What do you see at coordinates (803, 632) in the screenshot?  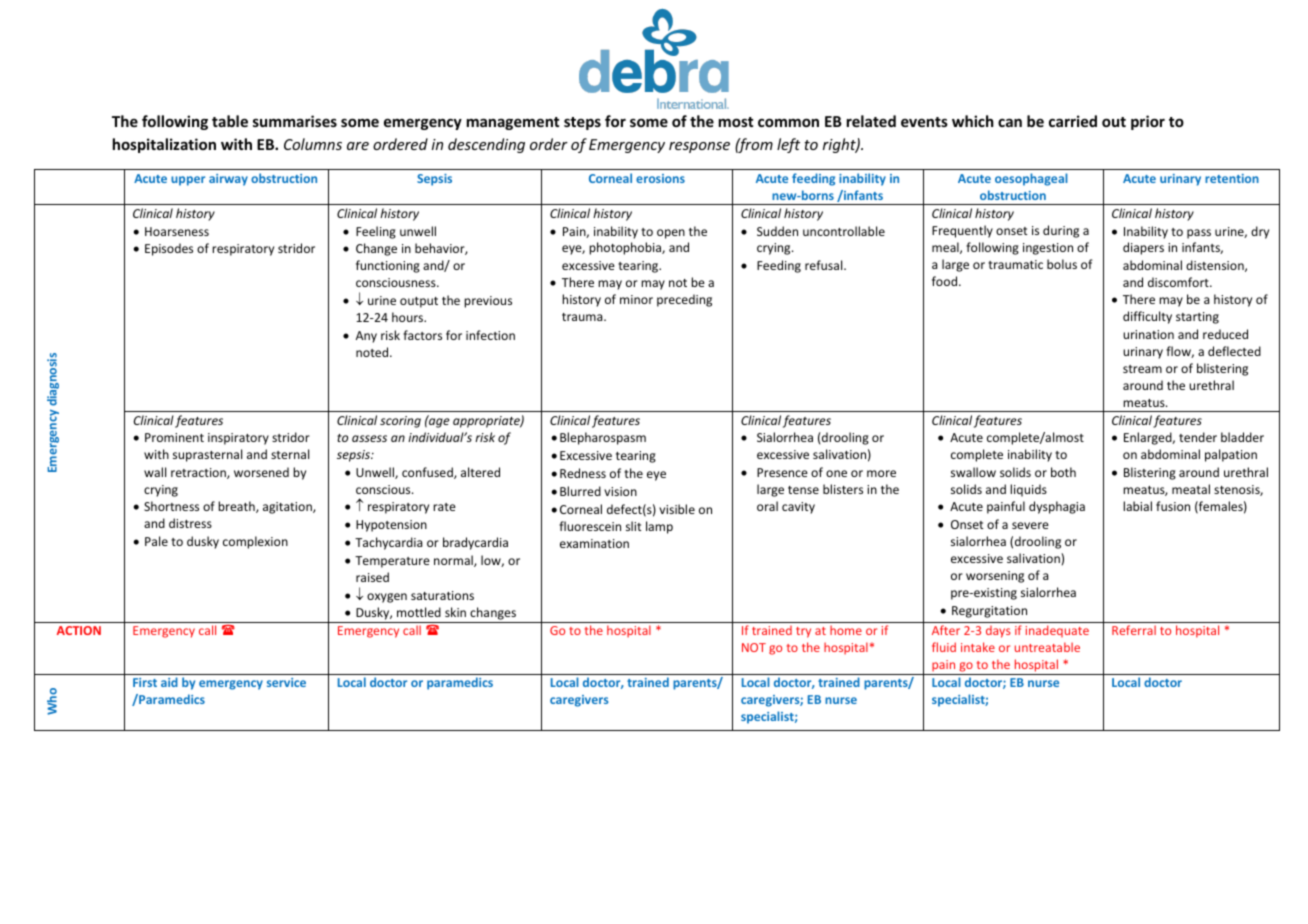 I see `try` at bounding box center [803, 632].
